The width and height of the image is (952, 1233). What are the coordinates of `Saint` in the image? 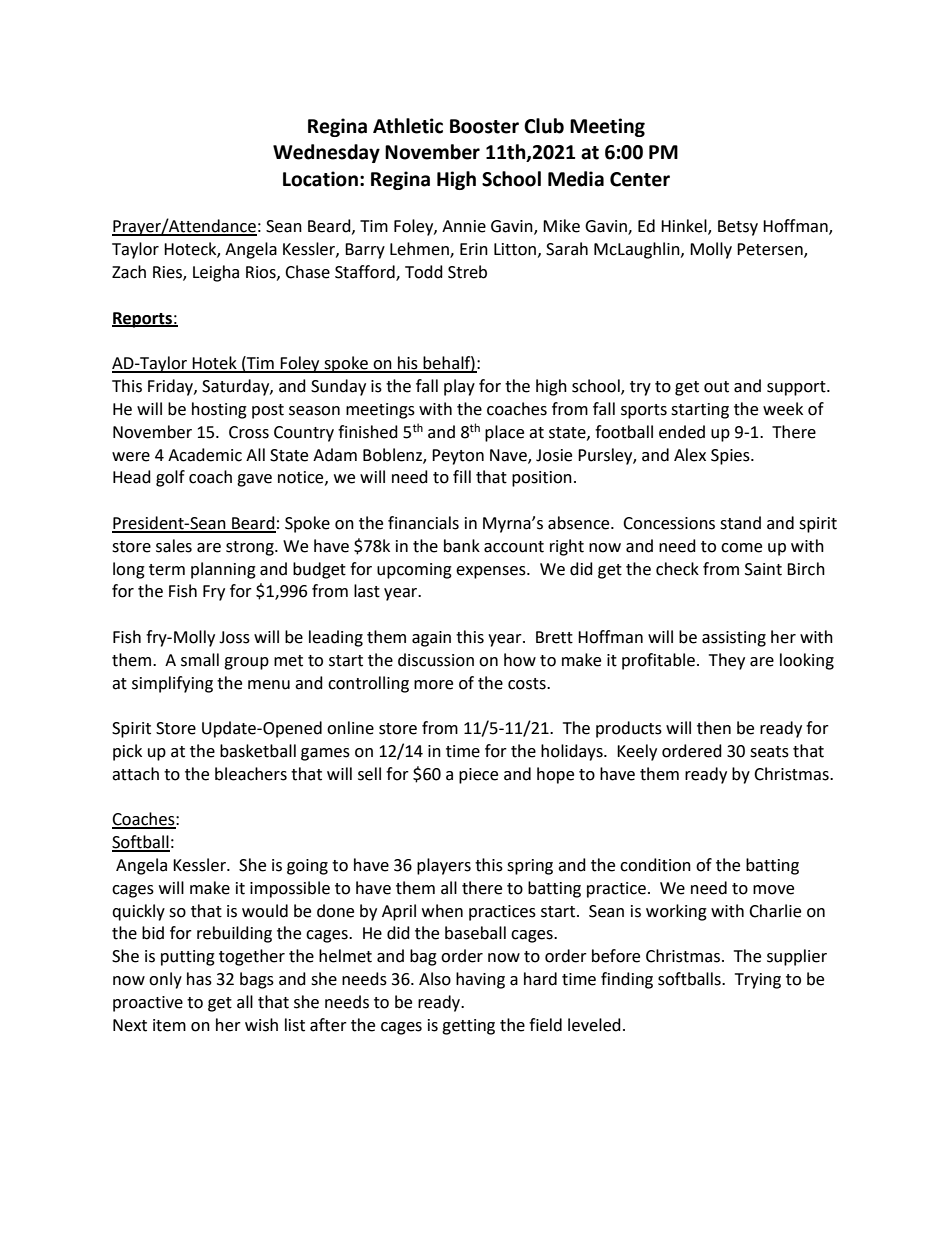 It's located at (763, 569).
